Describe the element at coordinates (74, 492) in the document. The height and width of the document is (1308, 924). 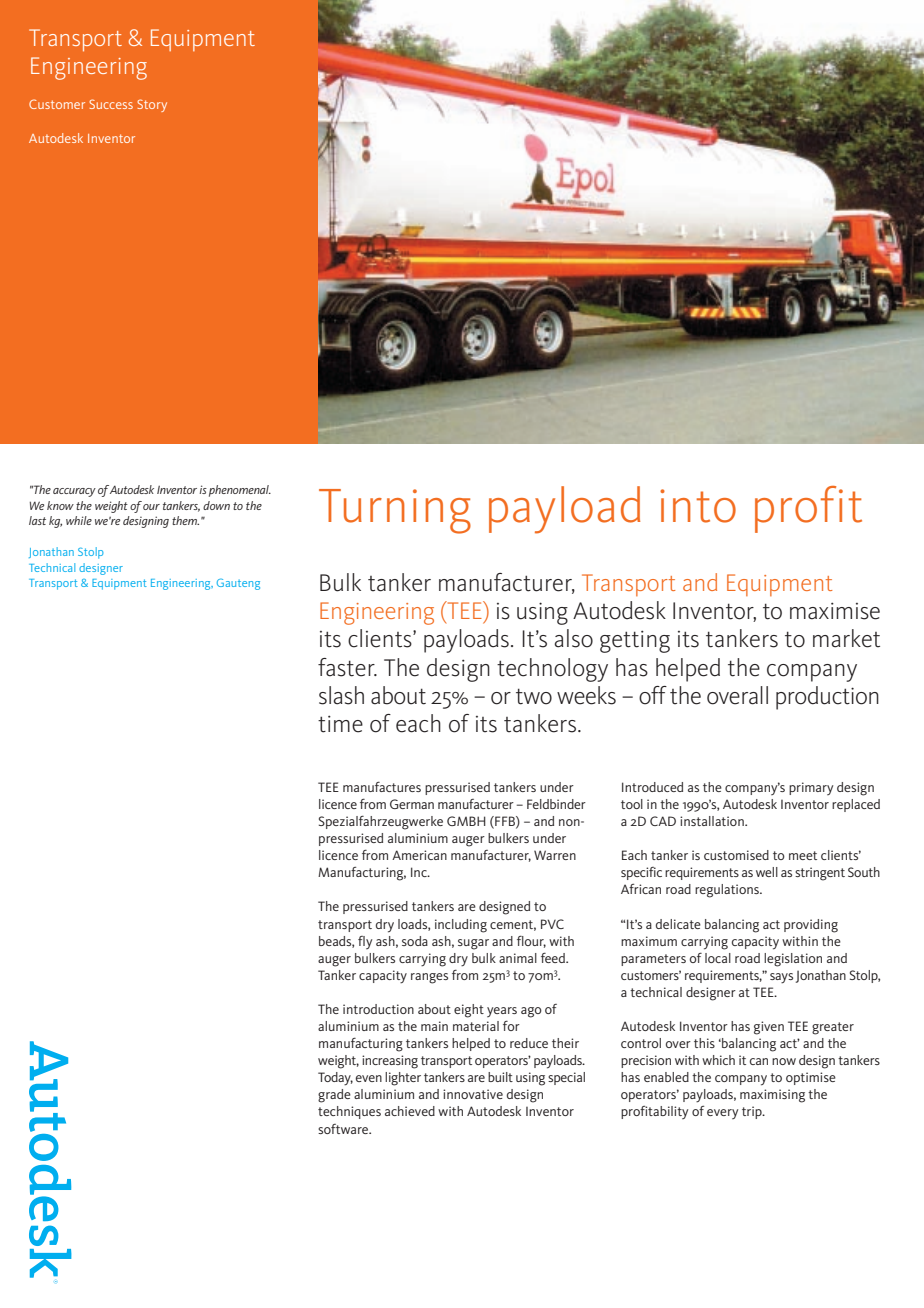
I see `accuracy` at that location.
